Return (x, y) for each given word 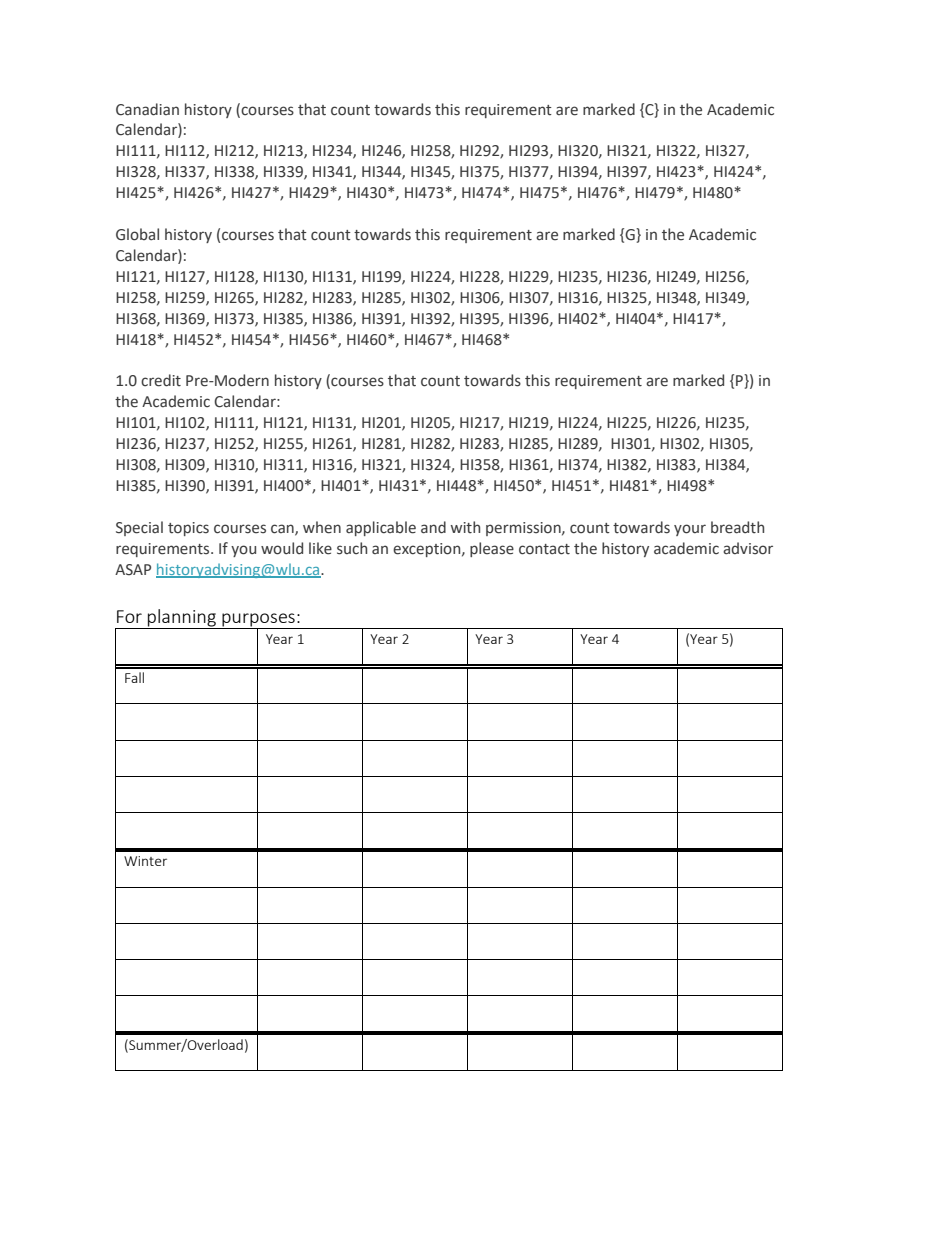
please (492, 549)
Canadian (147, 109)
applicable (381, 528)
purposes (258, 621)
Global (137, 234)
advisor (748, 548)
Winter (145, 861)
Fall (134, 677)
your (690, 530)
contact (544, 549)
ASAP (133, 570)
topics (188, 529)
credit (161, 380)
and (433, 527)
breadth (737, 527)
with (465, 527)
